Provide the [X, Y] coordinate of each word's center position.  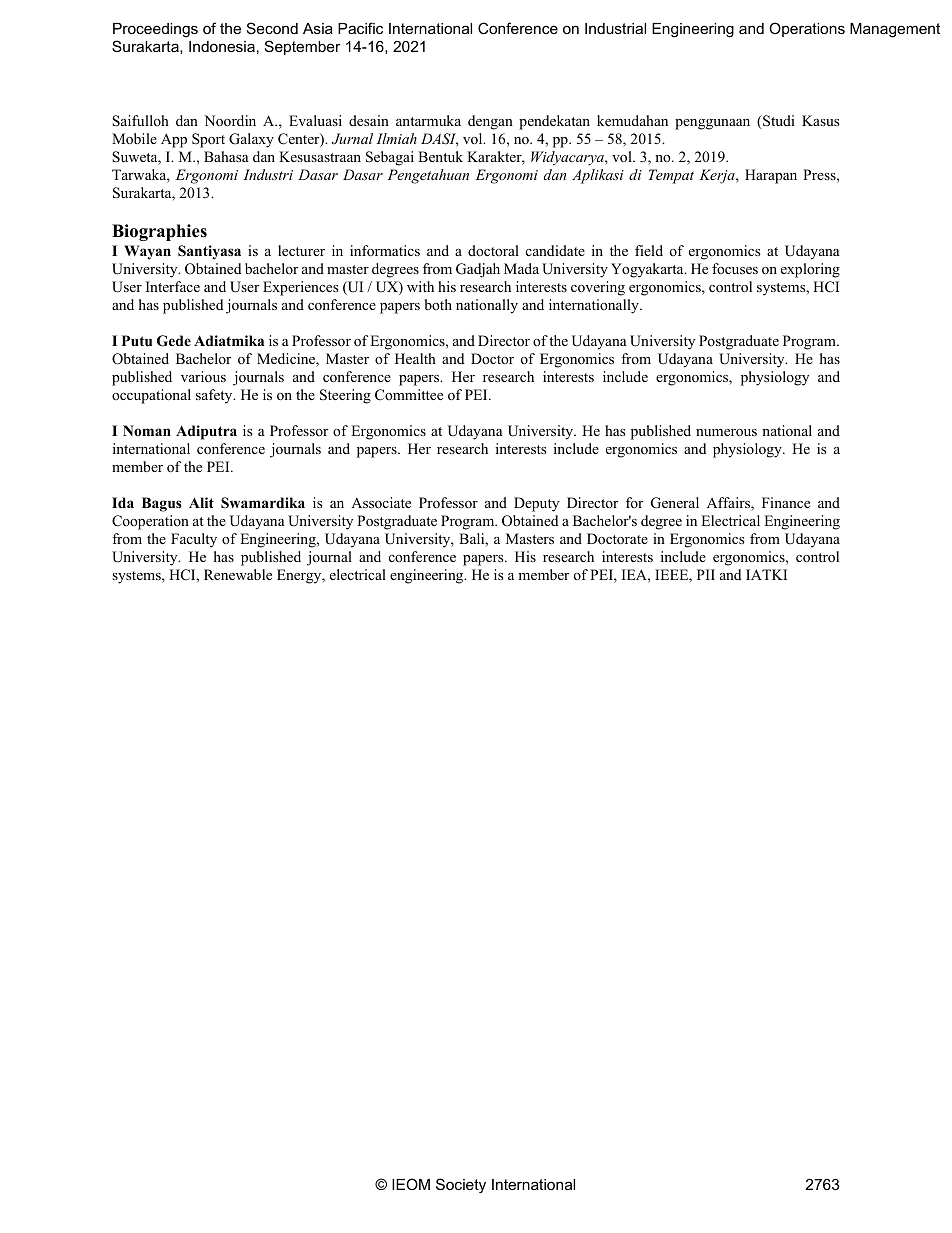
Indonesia [222, 46]
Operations [807, 29]
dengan [490, 122]
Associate [381, 502]
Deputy [536, 504]
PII [706, 574]
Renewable [238, 574]
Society [461, 1186]
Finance [786, 502]
